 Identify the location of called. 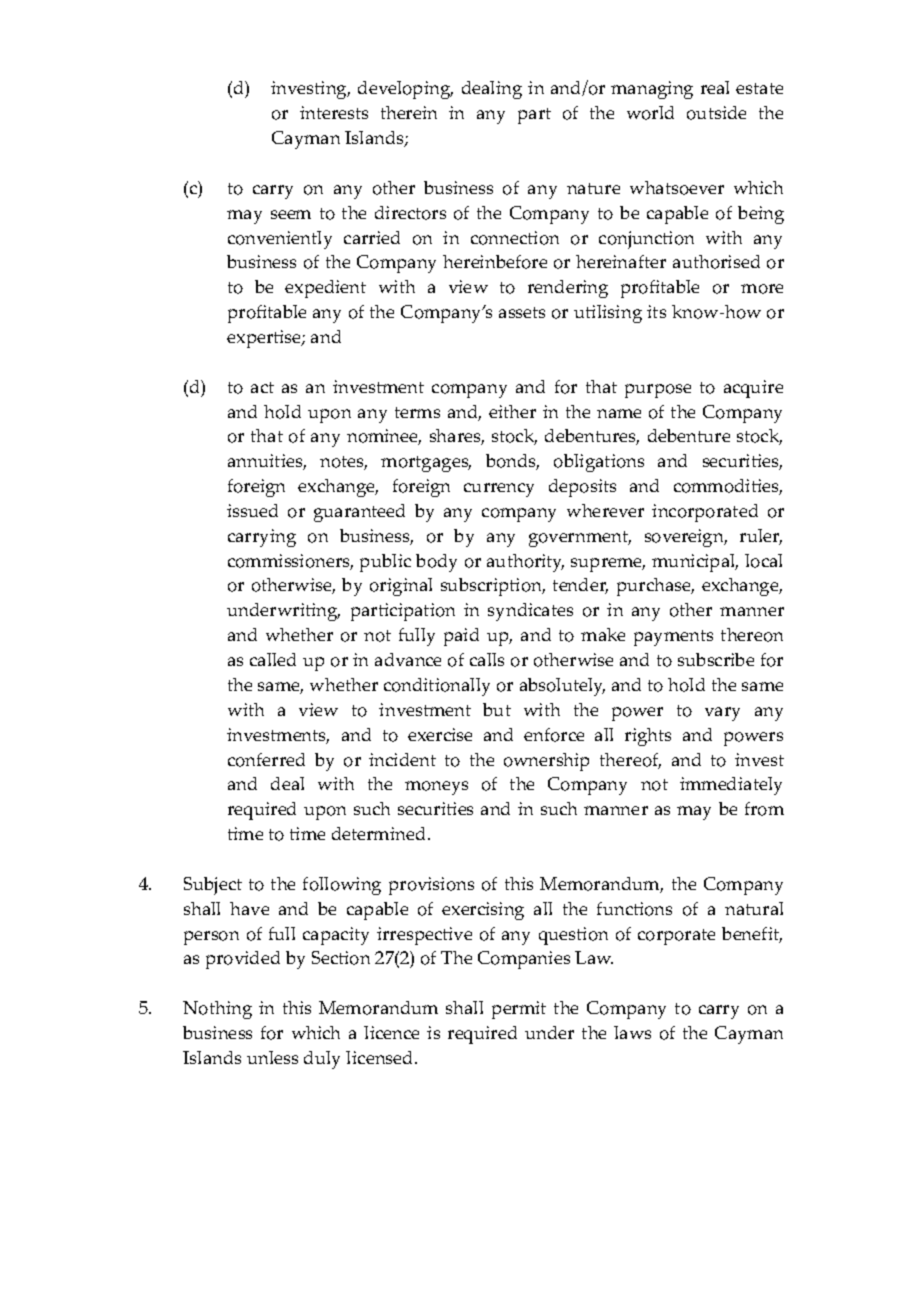
(273, 659).
